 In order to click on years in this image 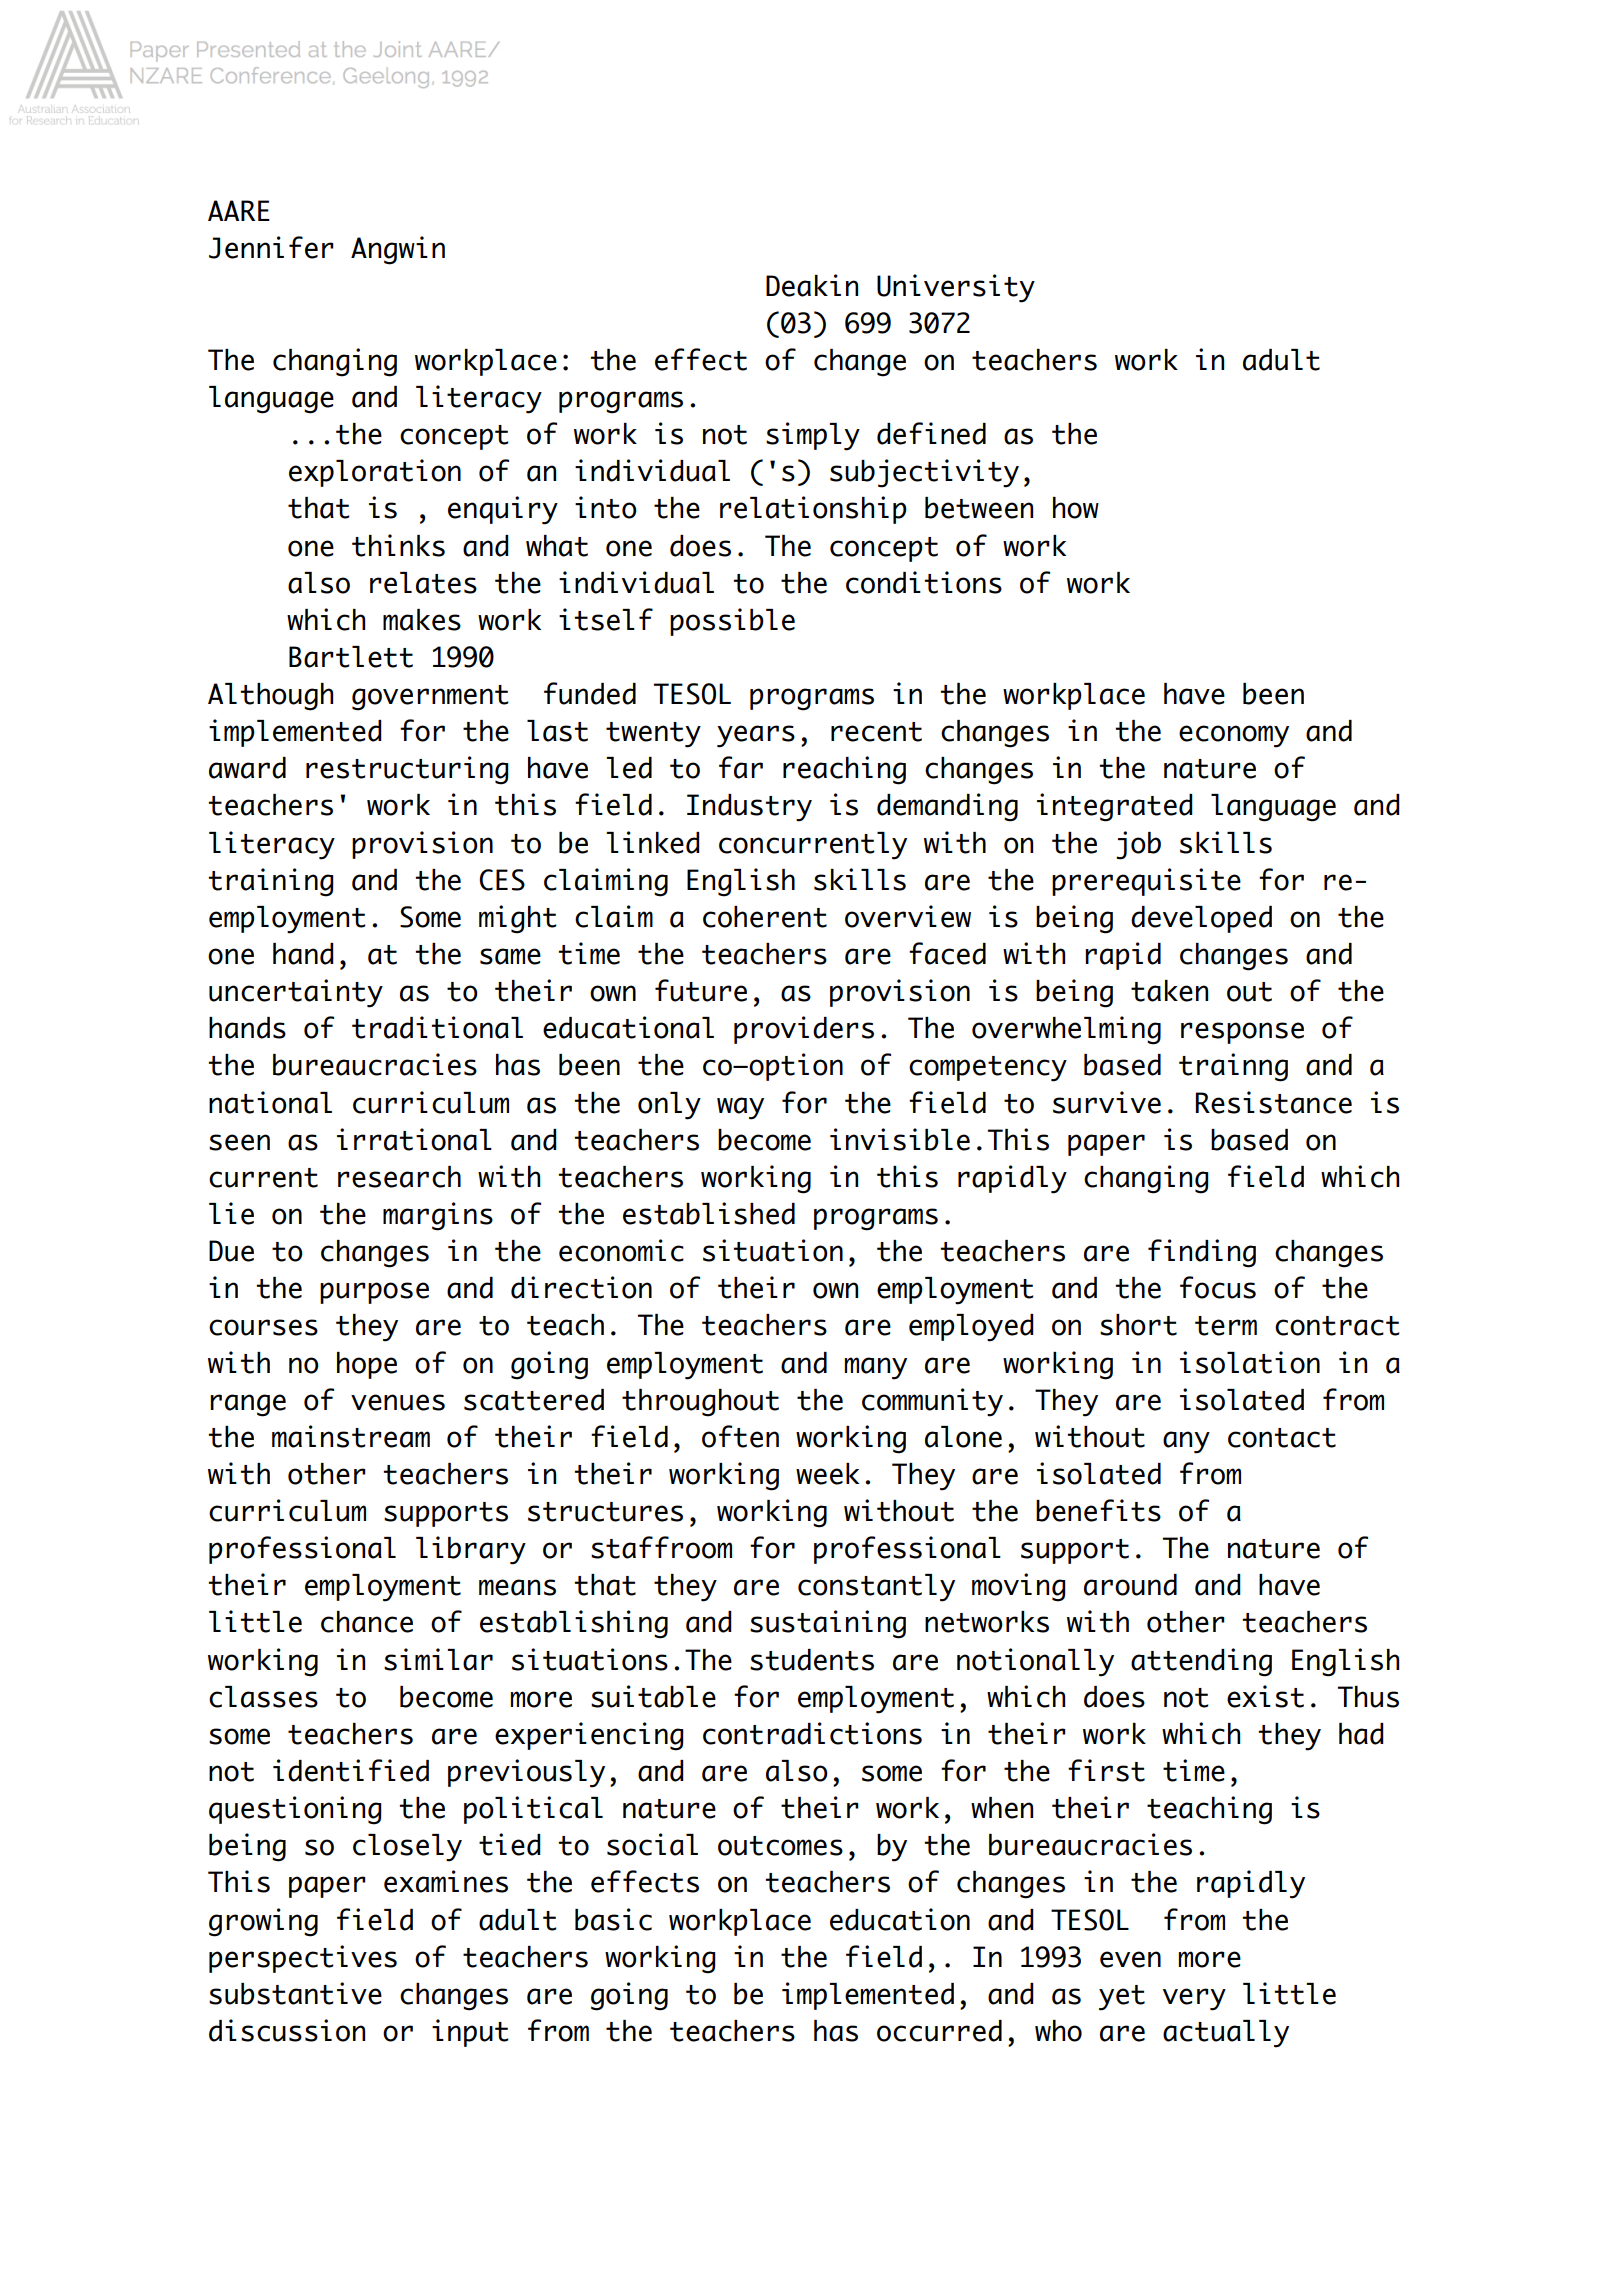, I will do `click(756, 736)`.
